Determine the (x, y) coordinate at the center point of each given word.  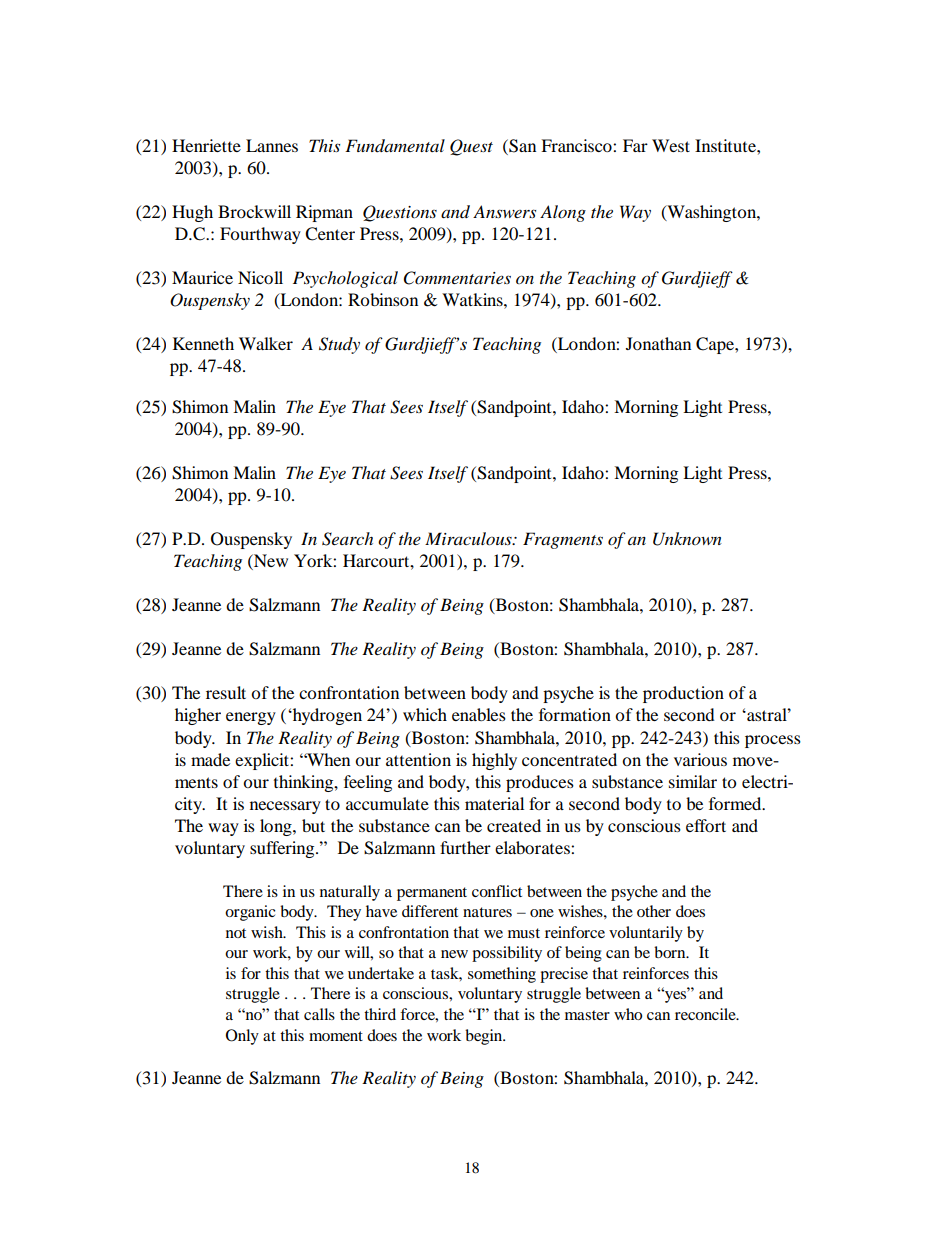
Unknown (687, 539)
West (671, 145)
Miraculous (469, 538)
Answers (504, 211)
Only (242, 1037)
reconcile (706, 1014)
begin (485, 1037)
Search (347, 539)
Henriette (206, 145)
